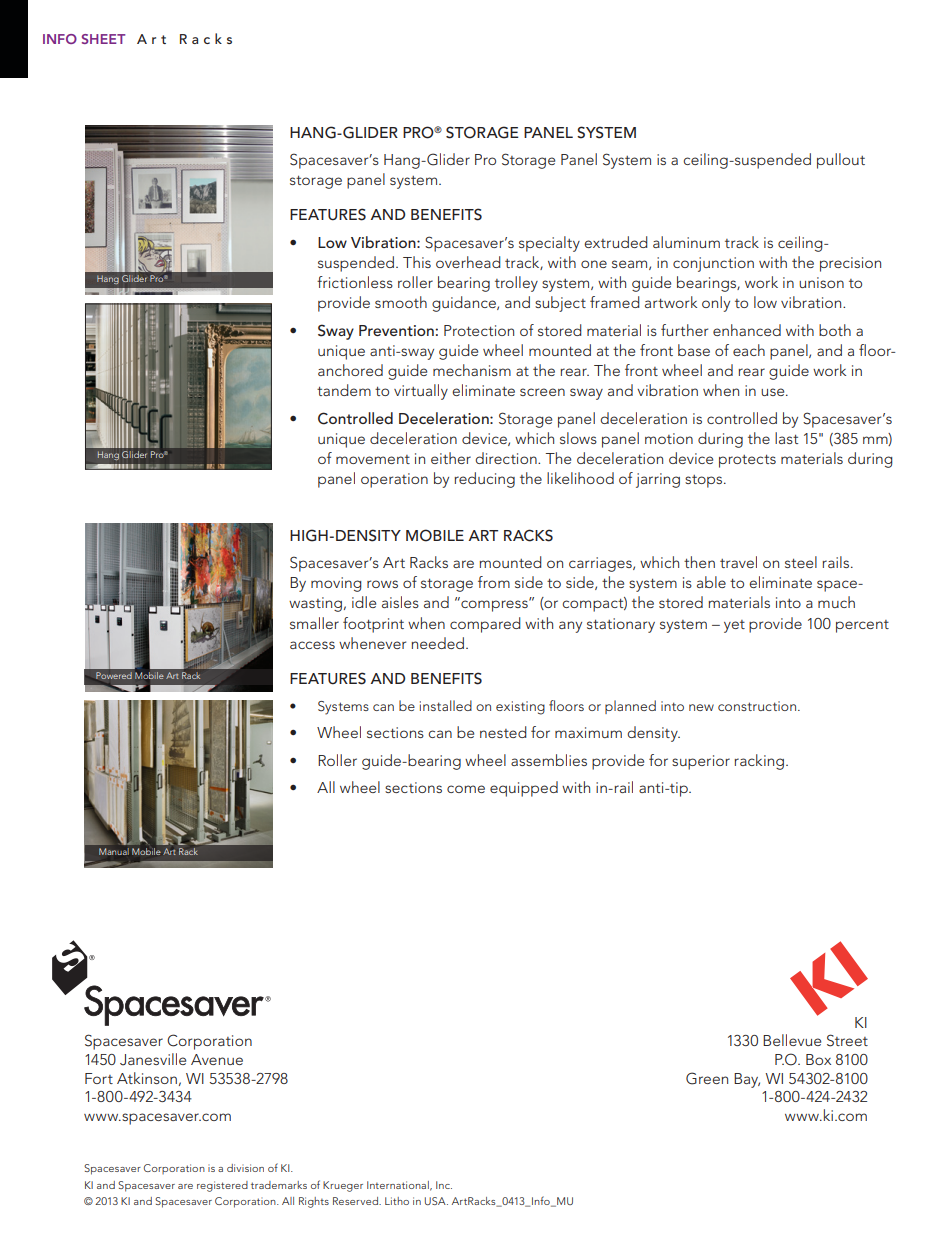 The height and width of the screenshot is (1233, 952). What do you see at coordinates (749, 350) in the screenshot?
I see `each` at bounding box center [749, 350].
